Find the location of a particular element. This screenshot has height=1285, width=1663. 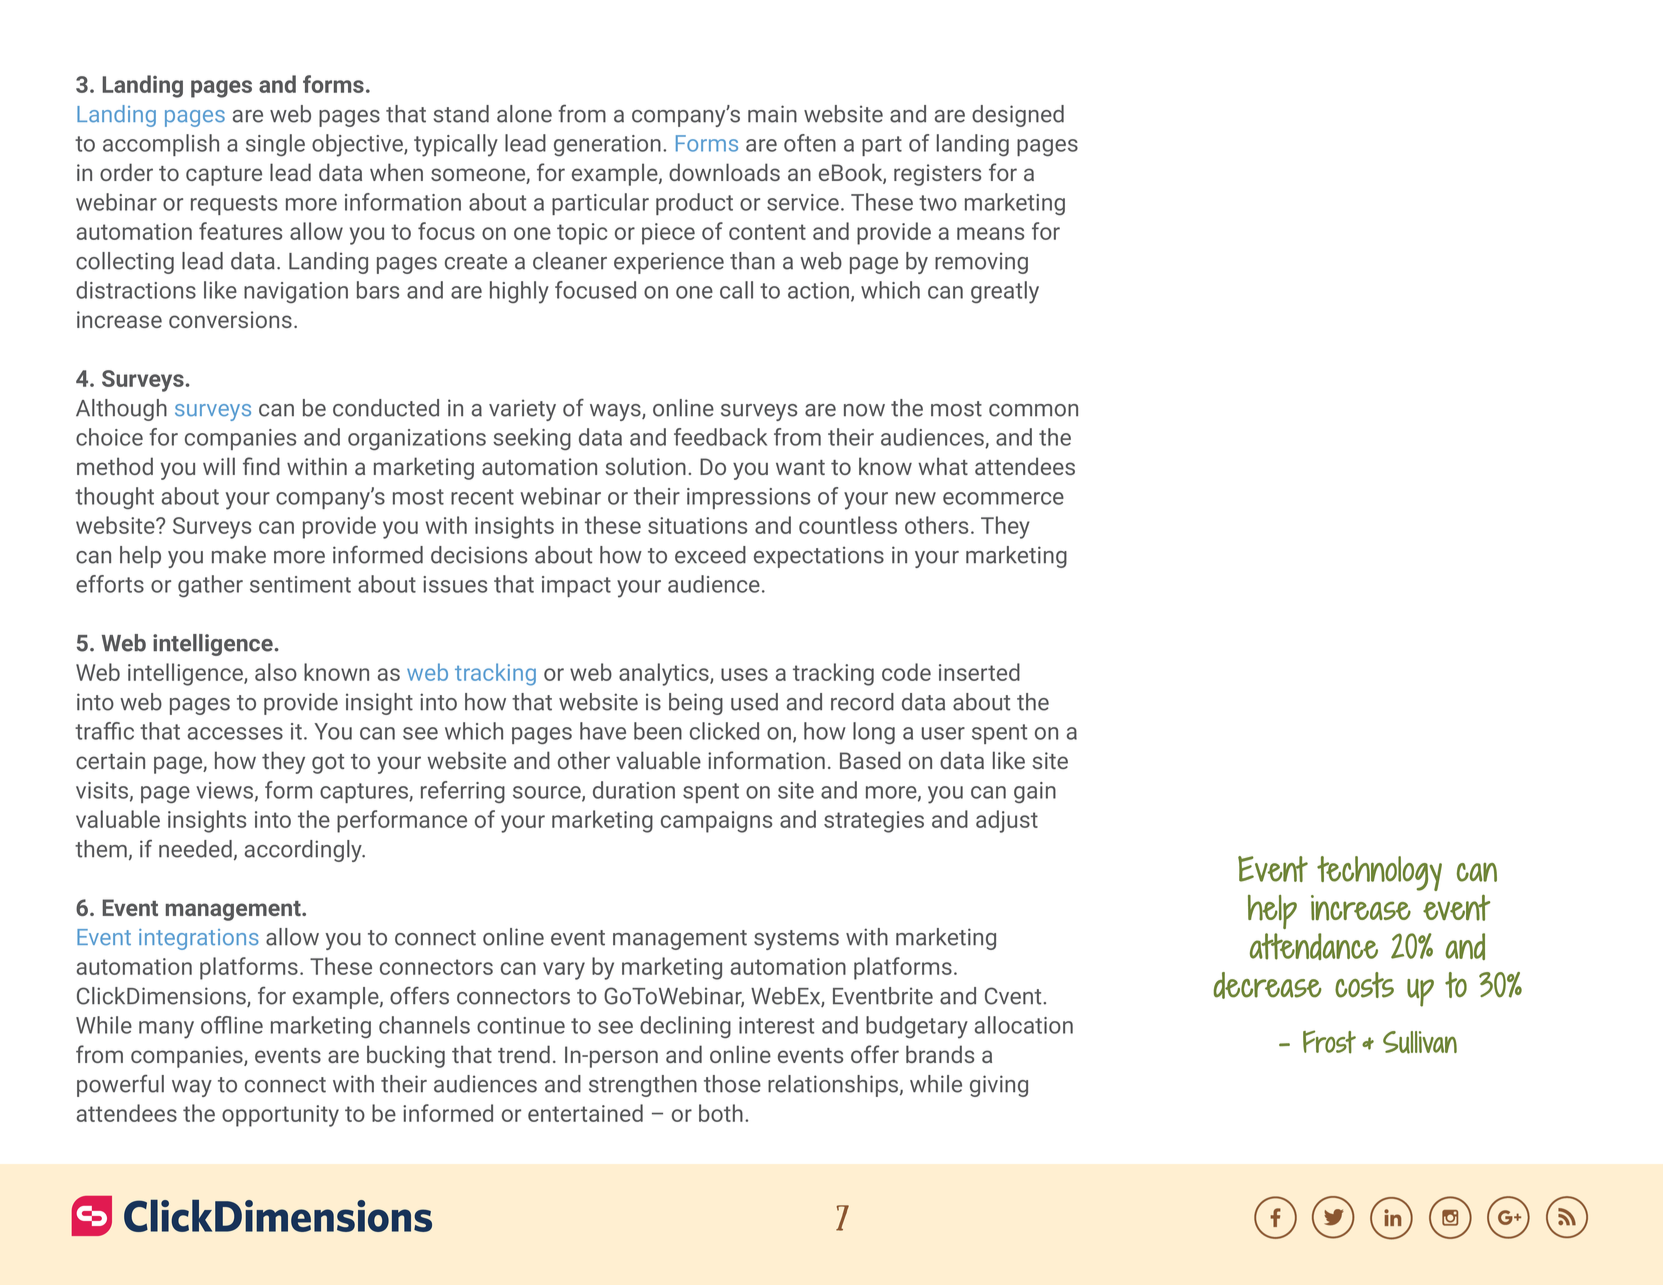

designed is located at coordinates (1018, 116).
